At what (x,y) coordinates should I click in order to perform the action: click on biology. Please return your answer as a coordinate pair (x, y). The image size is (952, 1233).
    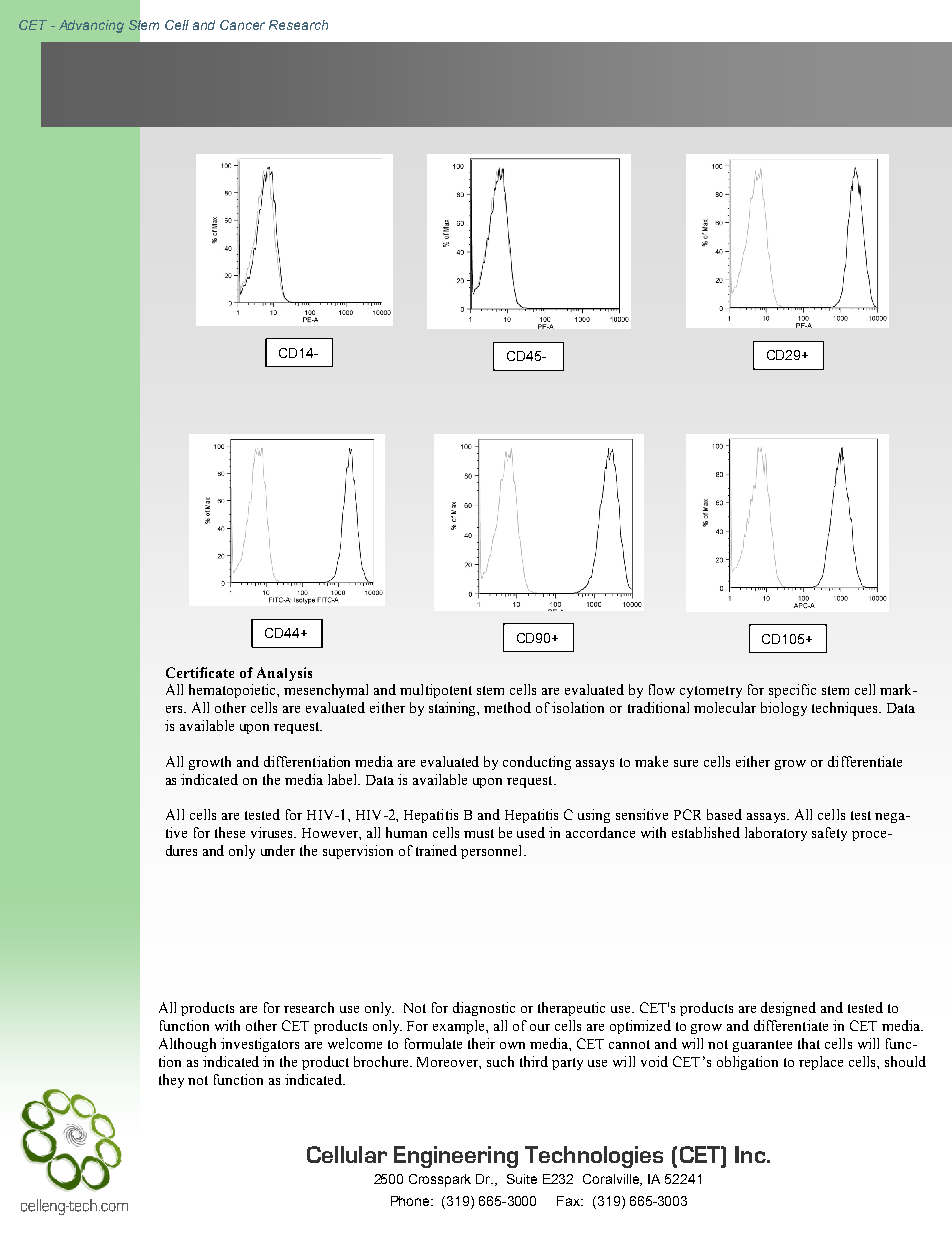
    Looking at the image, I should click on (784, 709).
